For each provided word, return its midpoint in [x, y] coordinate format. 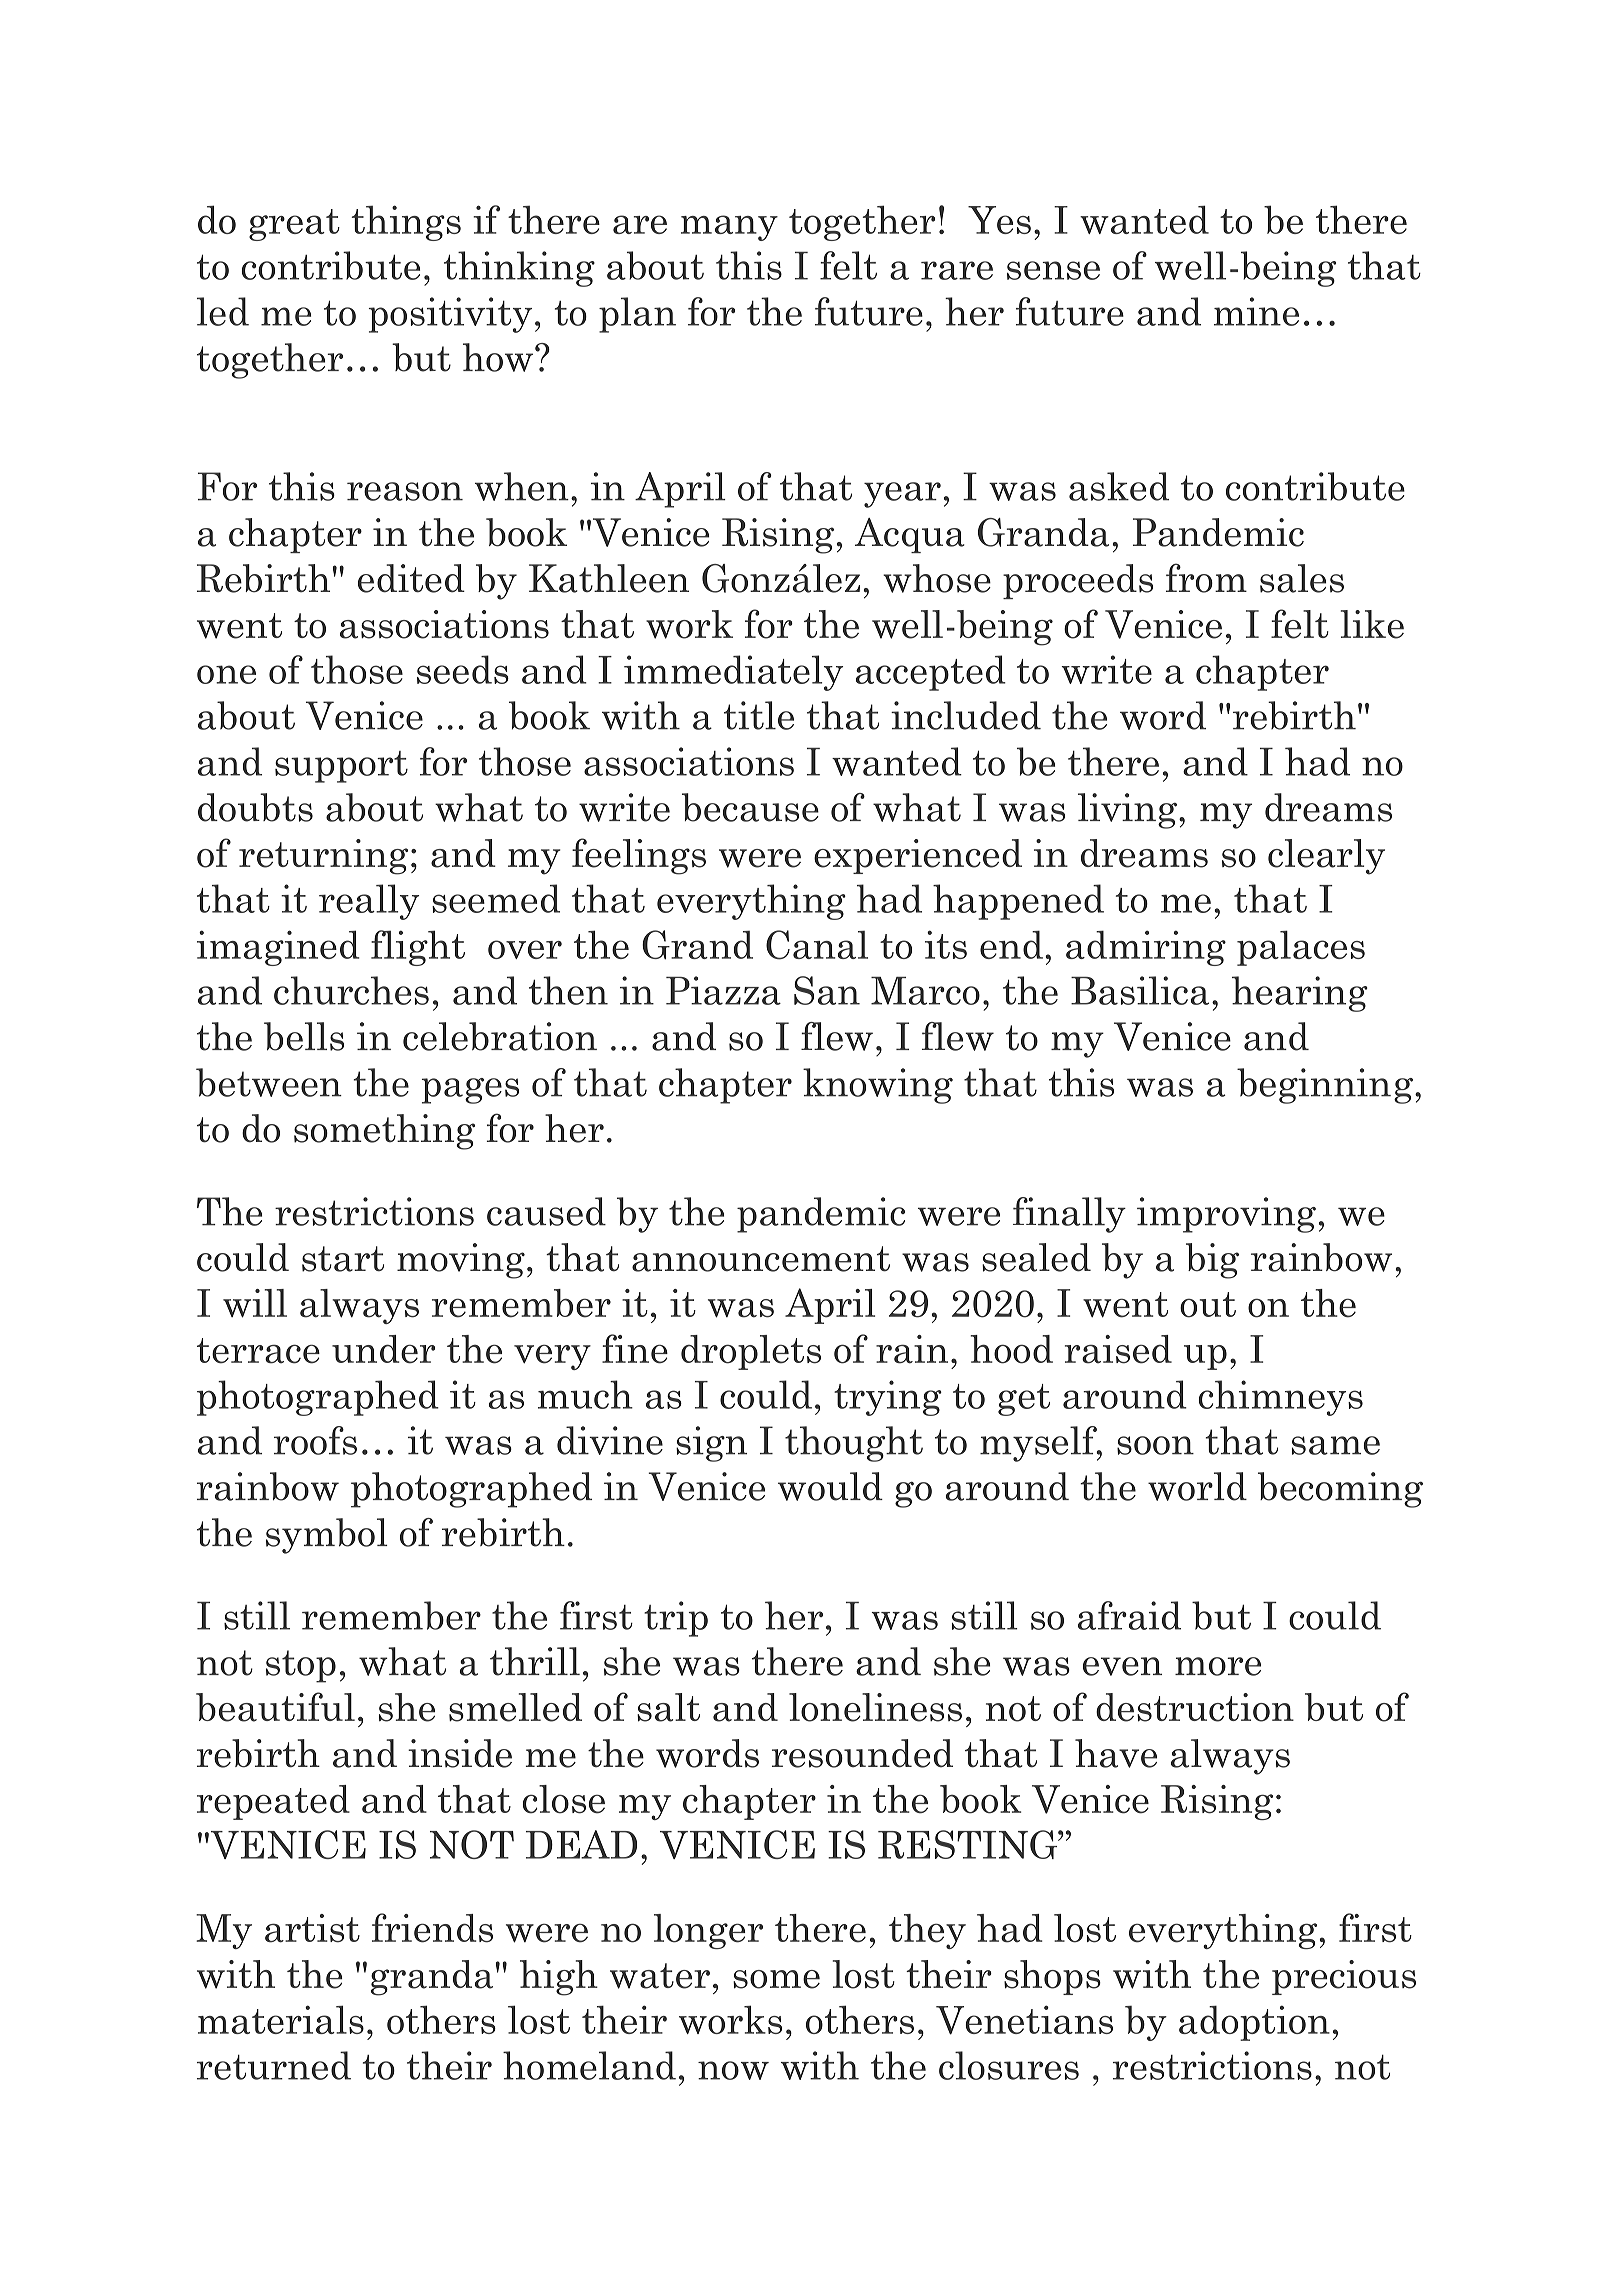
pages [470, 1091]
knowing [878, 1086]
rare [957, 270]
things [406, 223]
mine [1256, 311]
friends [432, 1928]
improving [1226, 1215]
